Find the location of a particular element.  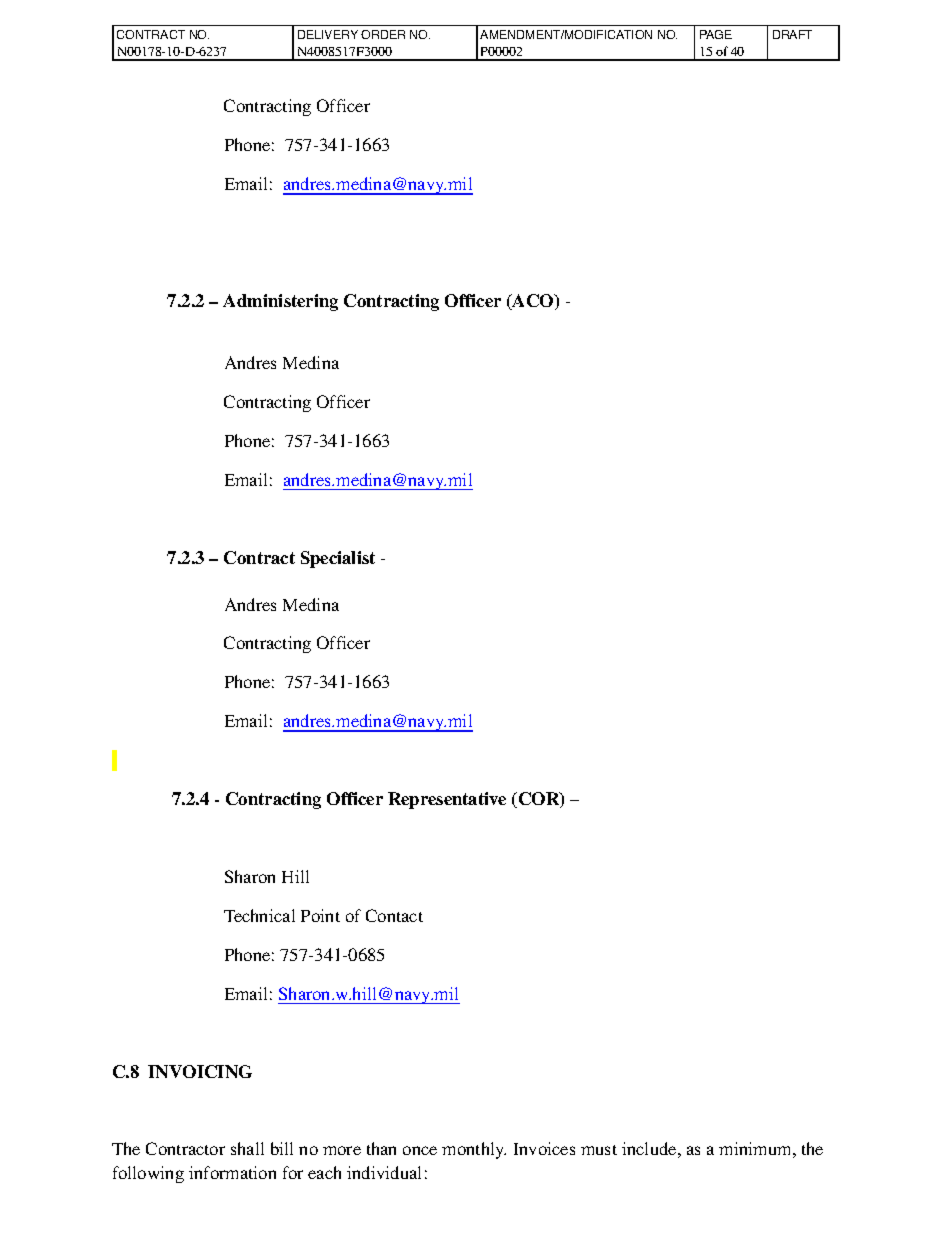

Technical is located at coordinates (259, 915).
